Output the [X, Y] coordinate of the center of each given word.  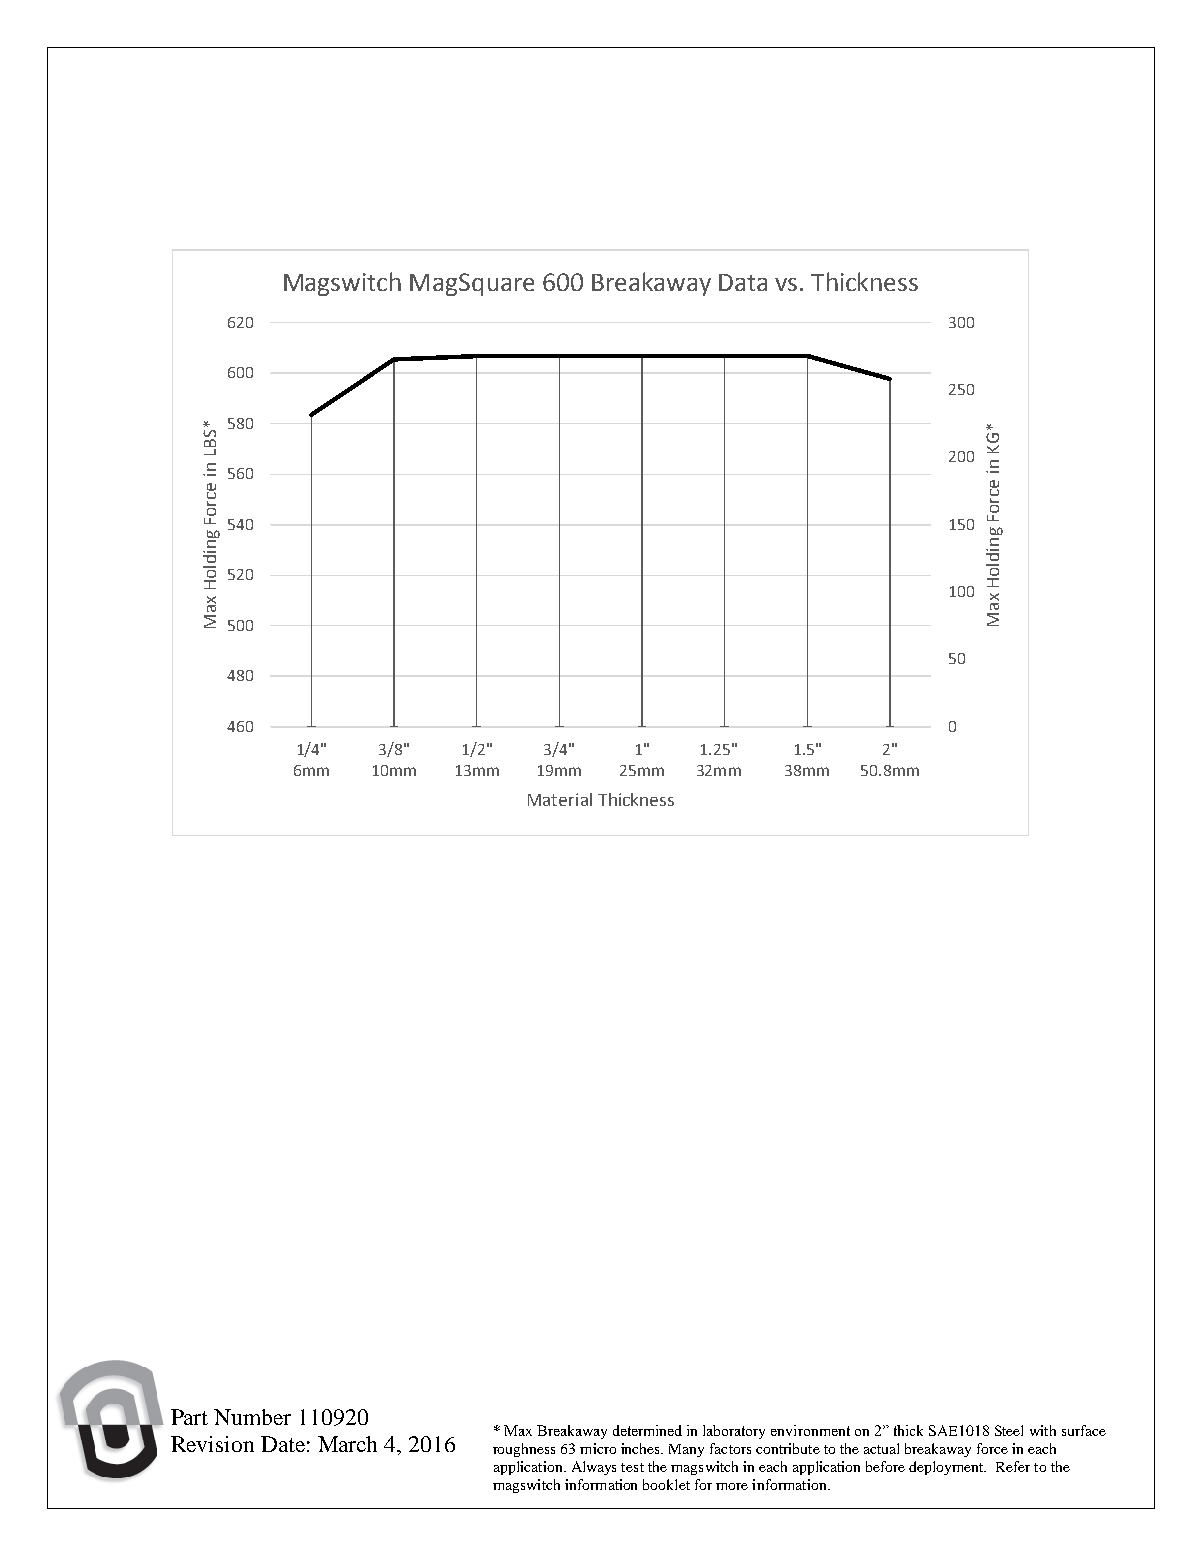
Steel [1009, 1430]
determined [647, 1430]
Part [189, 1417]
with [1043, 1430]
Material [560, 799]
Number [252, 1417]
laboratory [734, 1432]
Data [743, 282]
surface [1084, 1430]
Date [283, 1444]
